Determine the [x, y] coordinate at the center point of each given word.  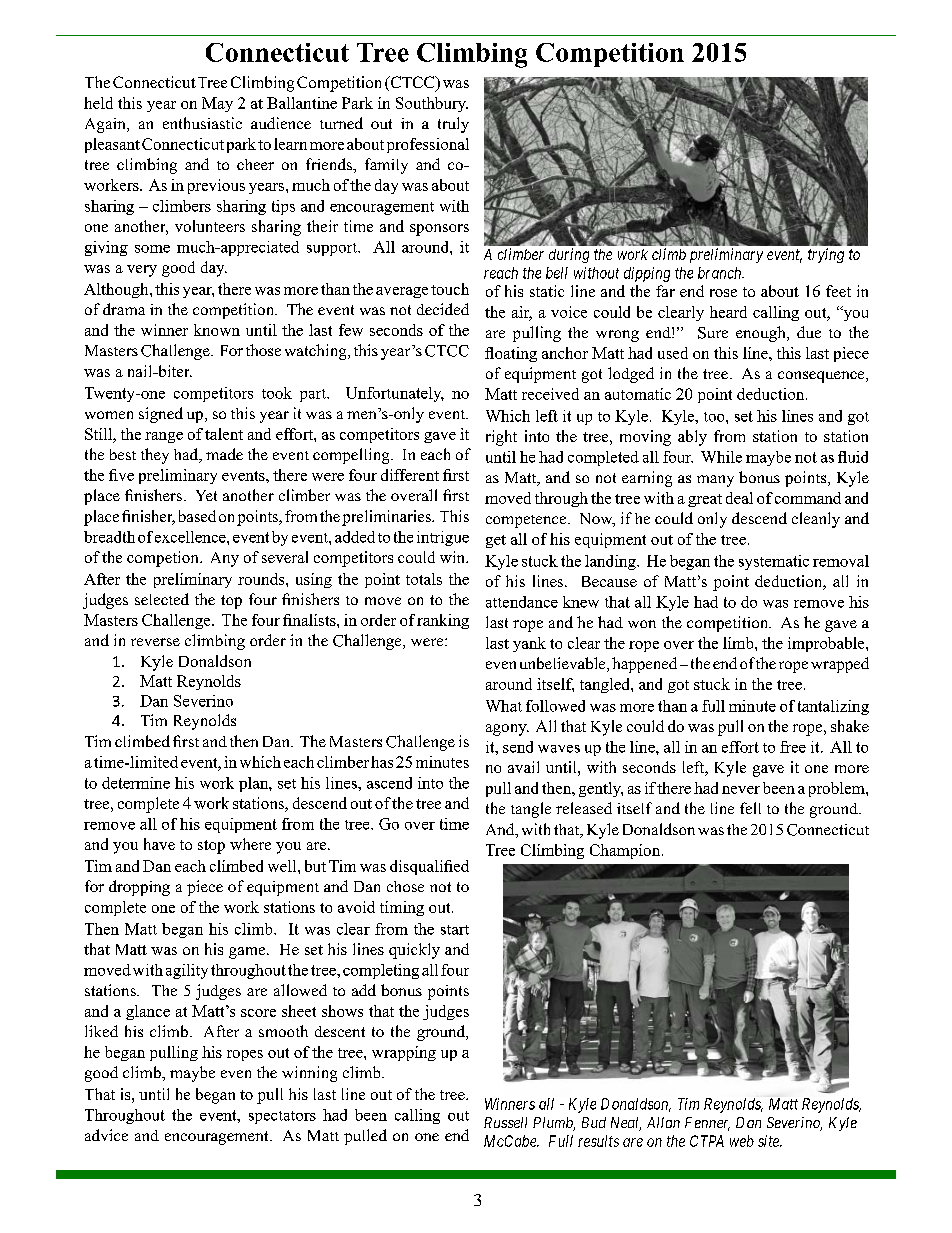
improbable [827, 644]
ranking [443, 621]
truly [453, 125]
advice [106, 1135]
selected [162, 599]
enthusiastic [202, 123]
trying [826, 255]
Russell [505, 1122]
